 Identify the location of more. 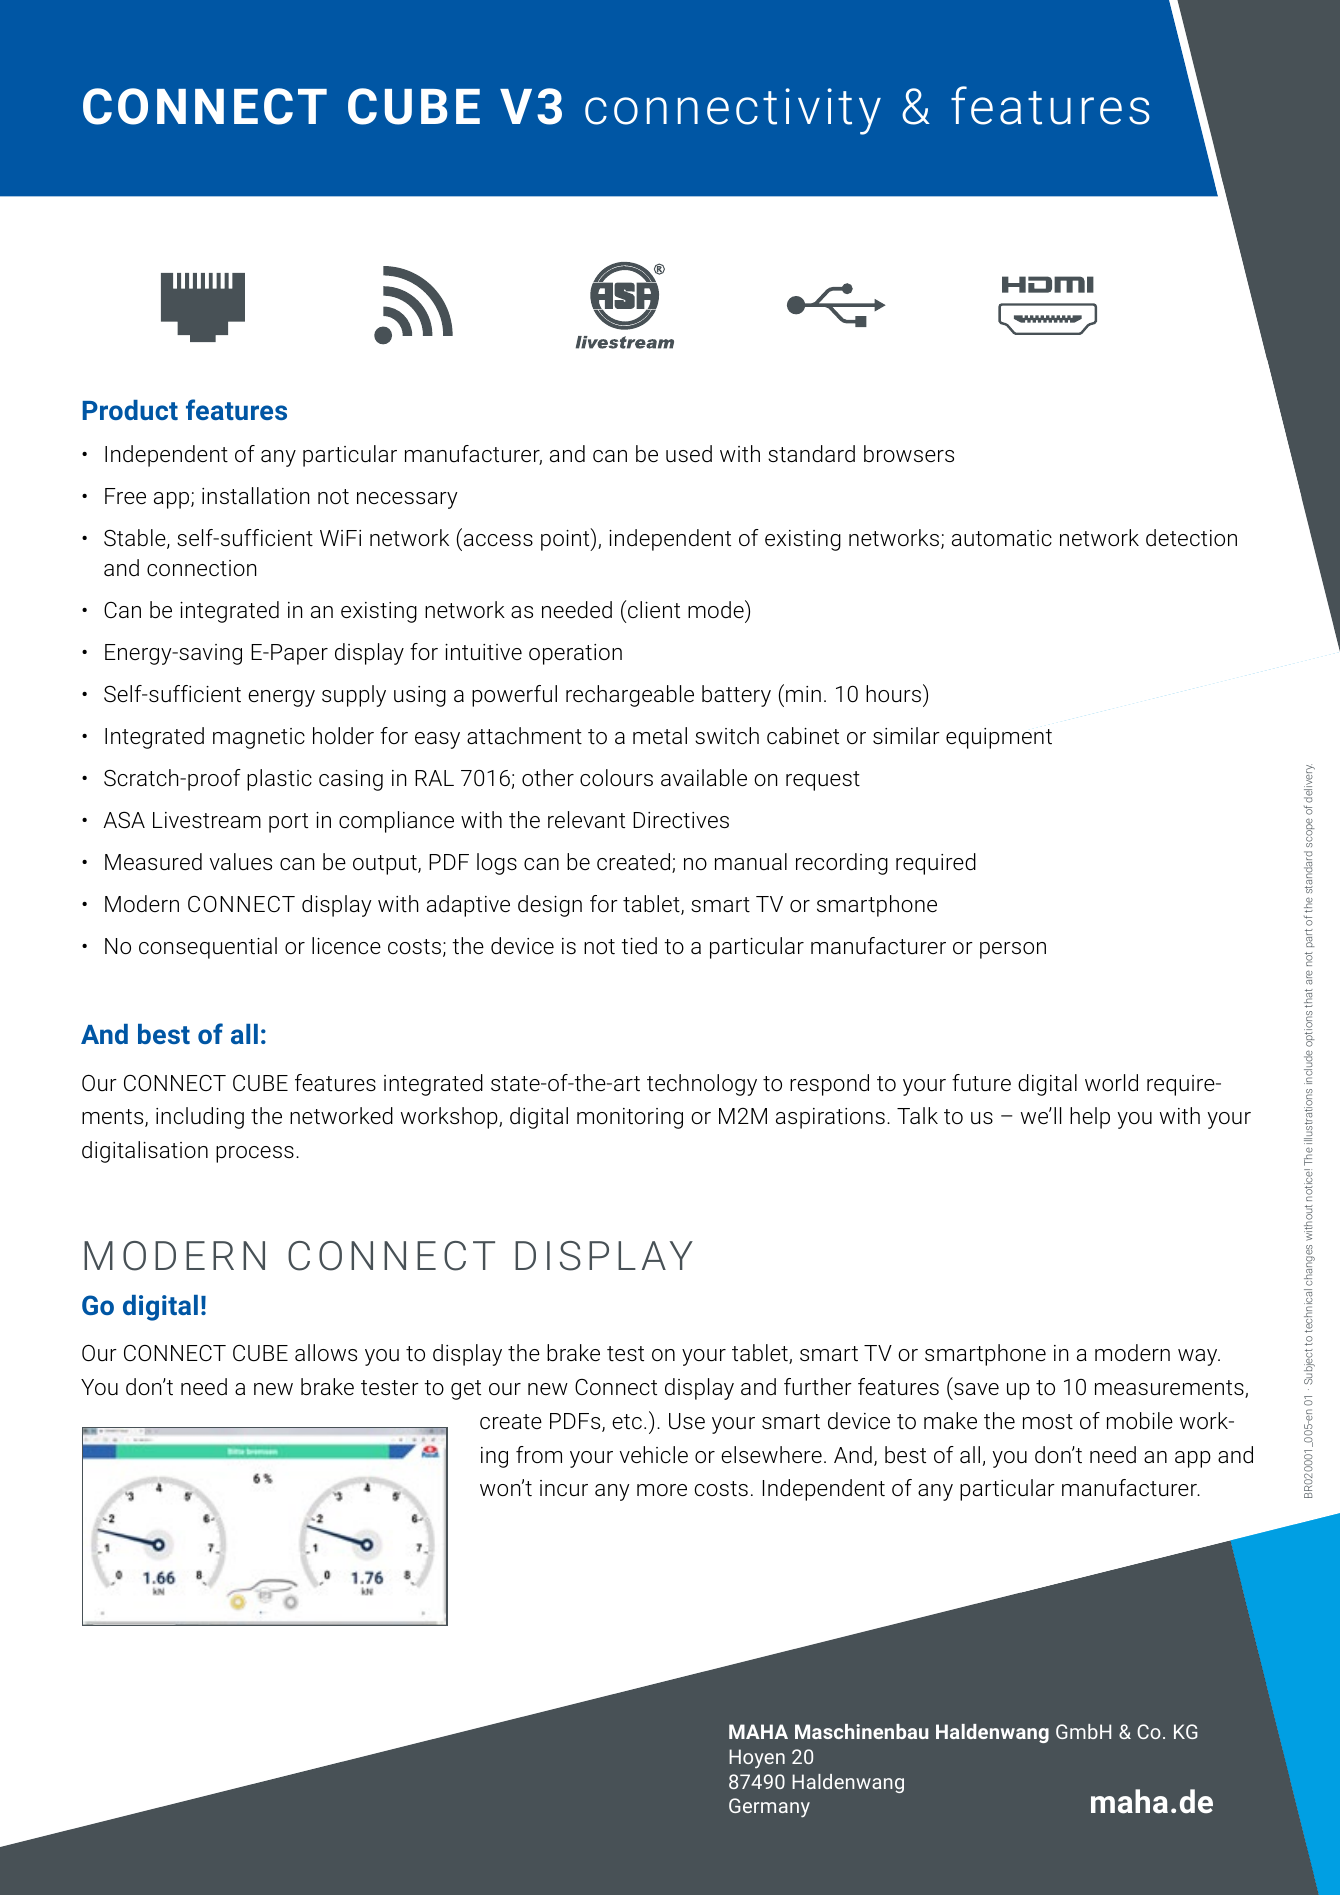
(662, 1490).
